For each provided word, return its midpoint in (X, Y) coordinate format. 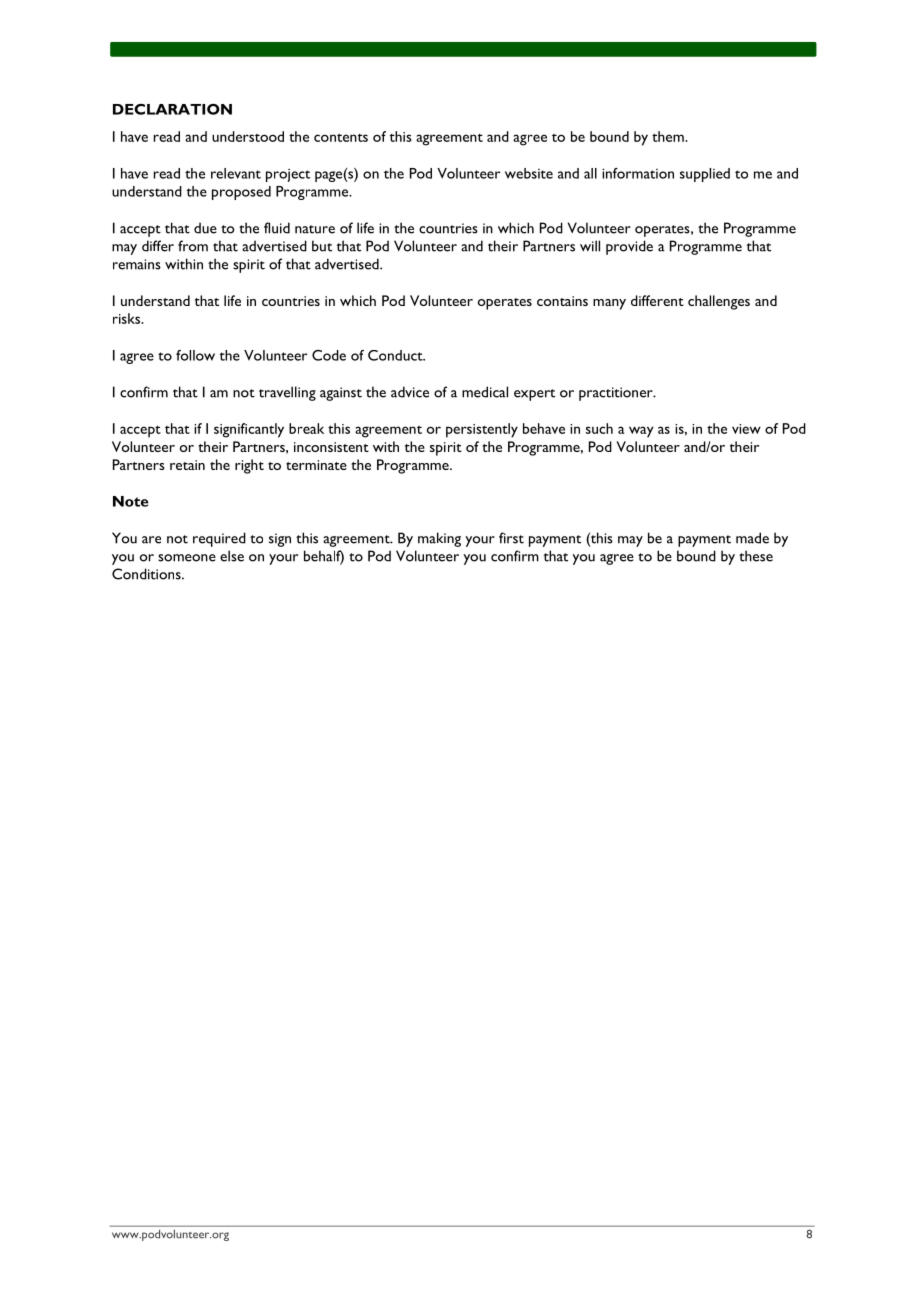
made (752, 538)
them (669, 136)
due (205, 228)
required (219, 539)
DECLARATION (172, 109)
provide (629, 247)
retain (187, 465)
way (641, 432)
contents (341, 137)
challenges (719, 302)
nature (315, 229)
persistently (482, 430)
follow (195, 355)
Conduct (396, 355)
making (439, 539)
